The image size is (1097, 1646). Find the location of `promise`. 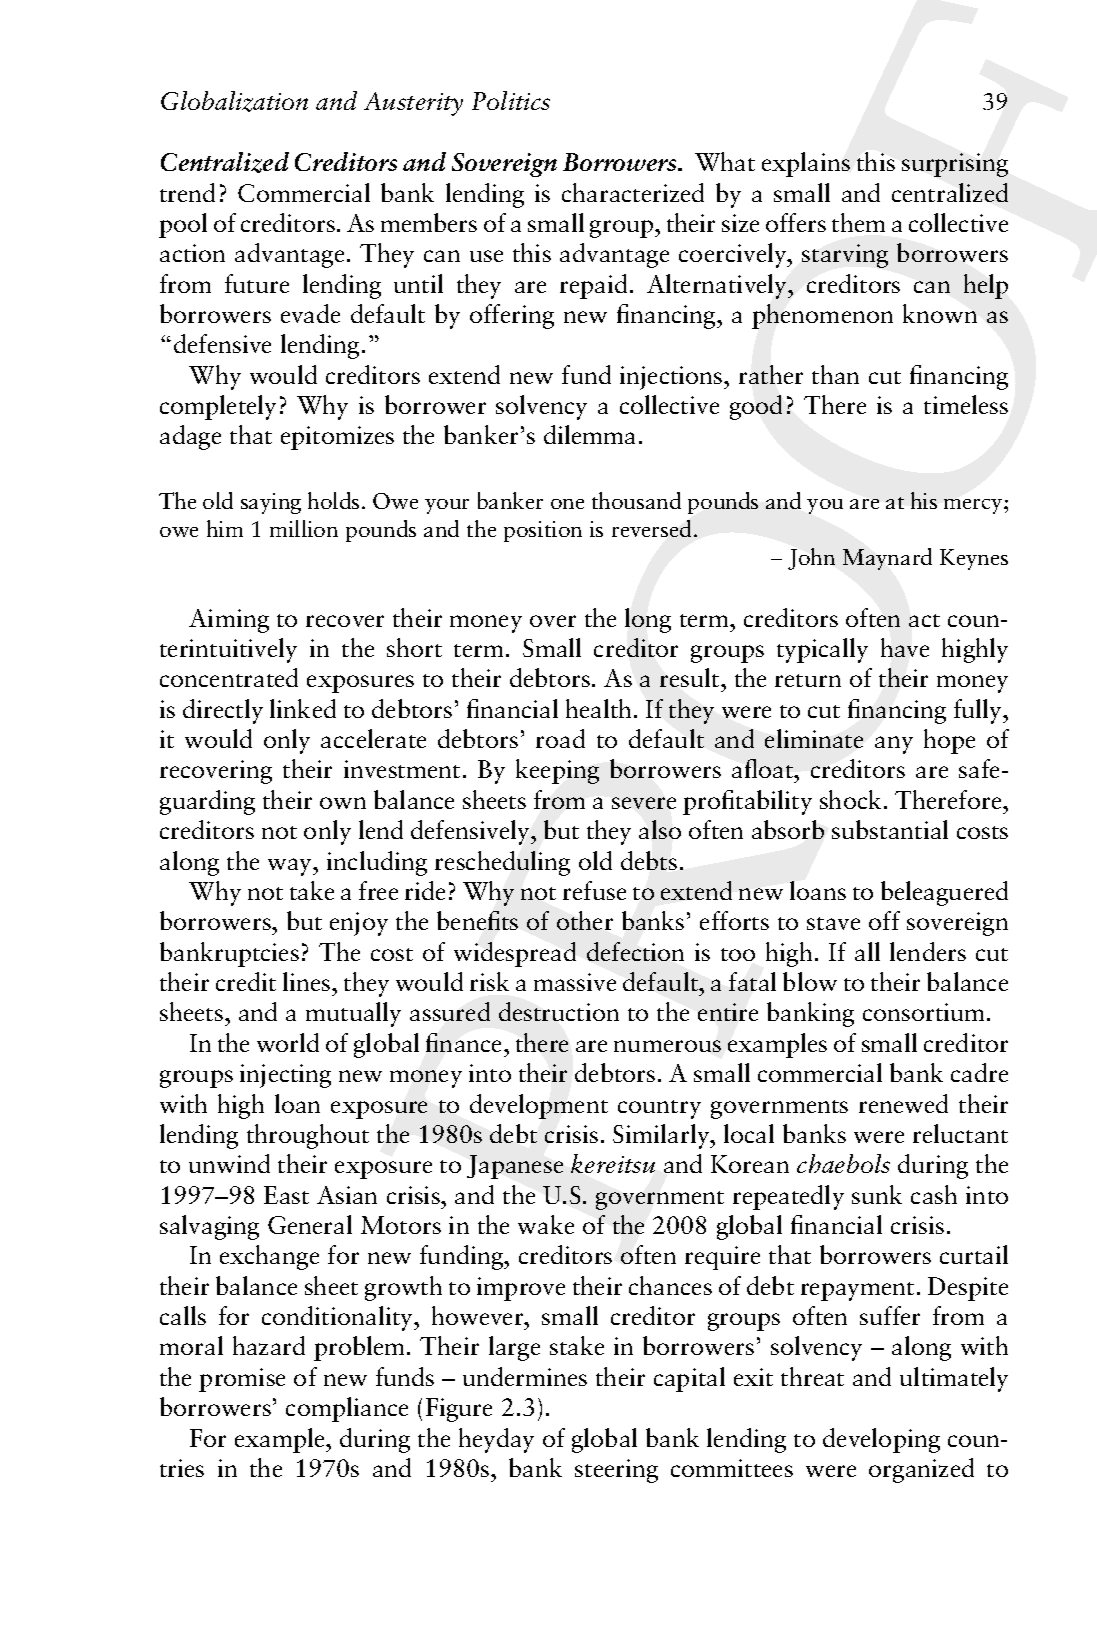

promise is located at coordinates (242, 1380).
